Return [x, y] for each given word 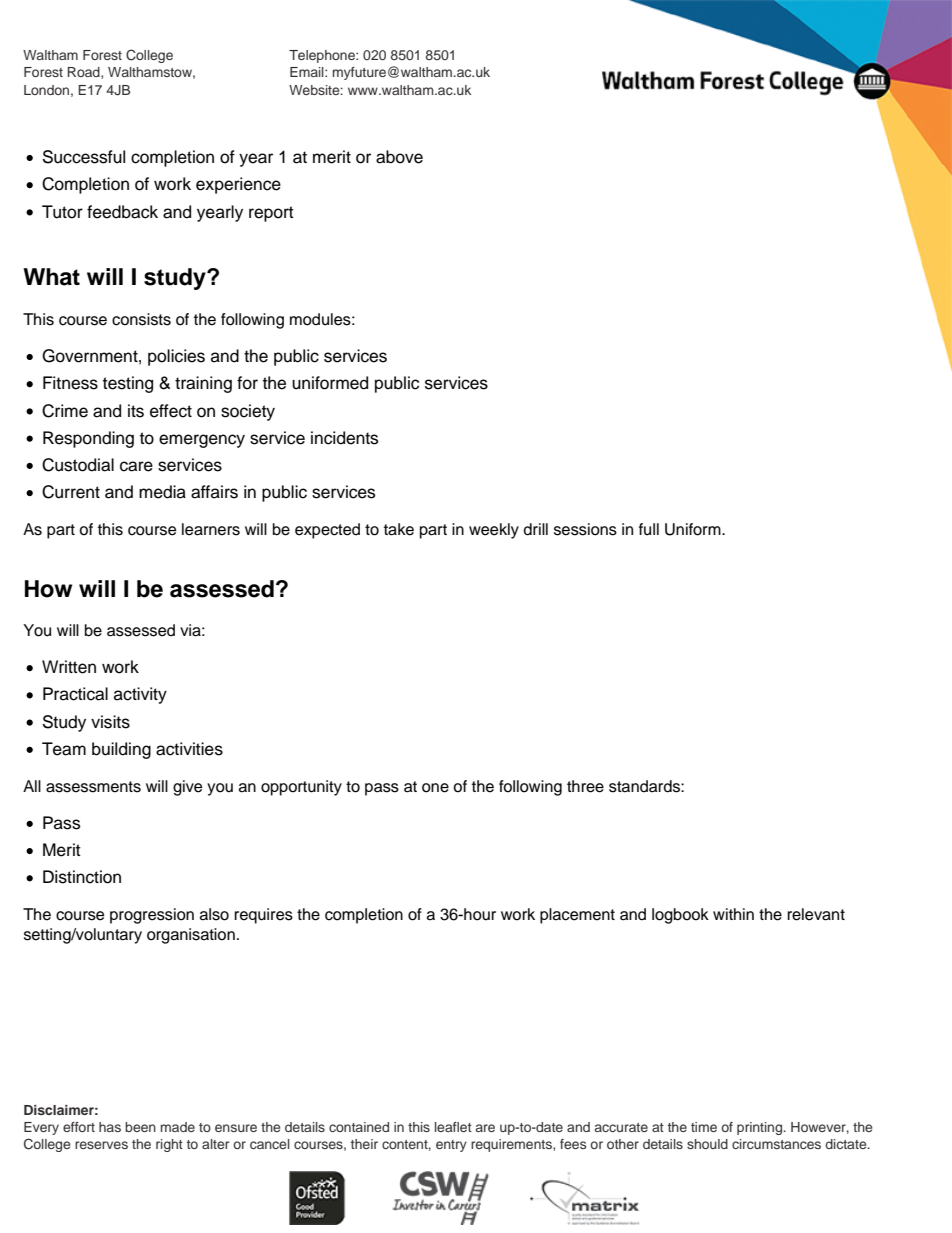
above [399, 157]
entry [451, 1146]
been [140, 1127]
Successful [84, 157]
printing [761, 1128]
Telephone [323, 56]
